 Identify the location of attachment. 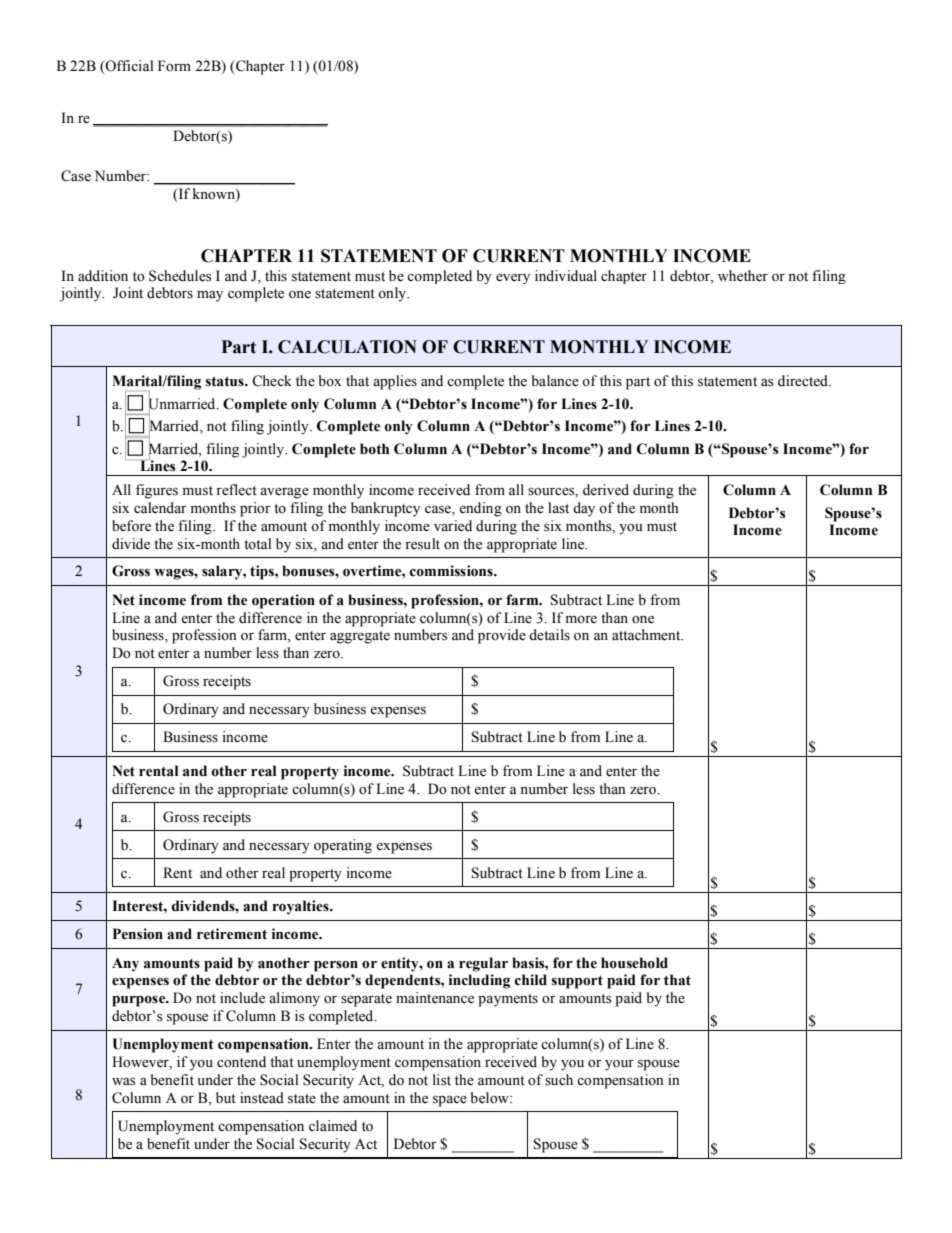
(647, 635).
